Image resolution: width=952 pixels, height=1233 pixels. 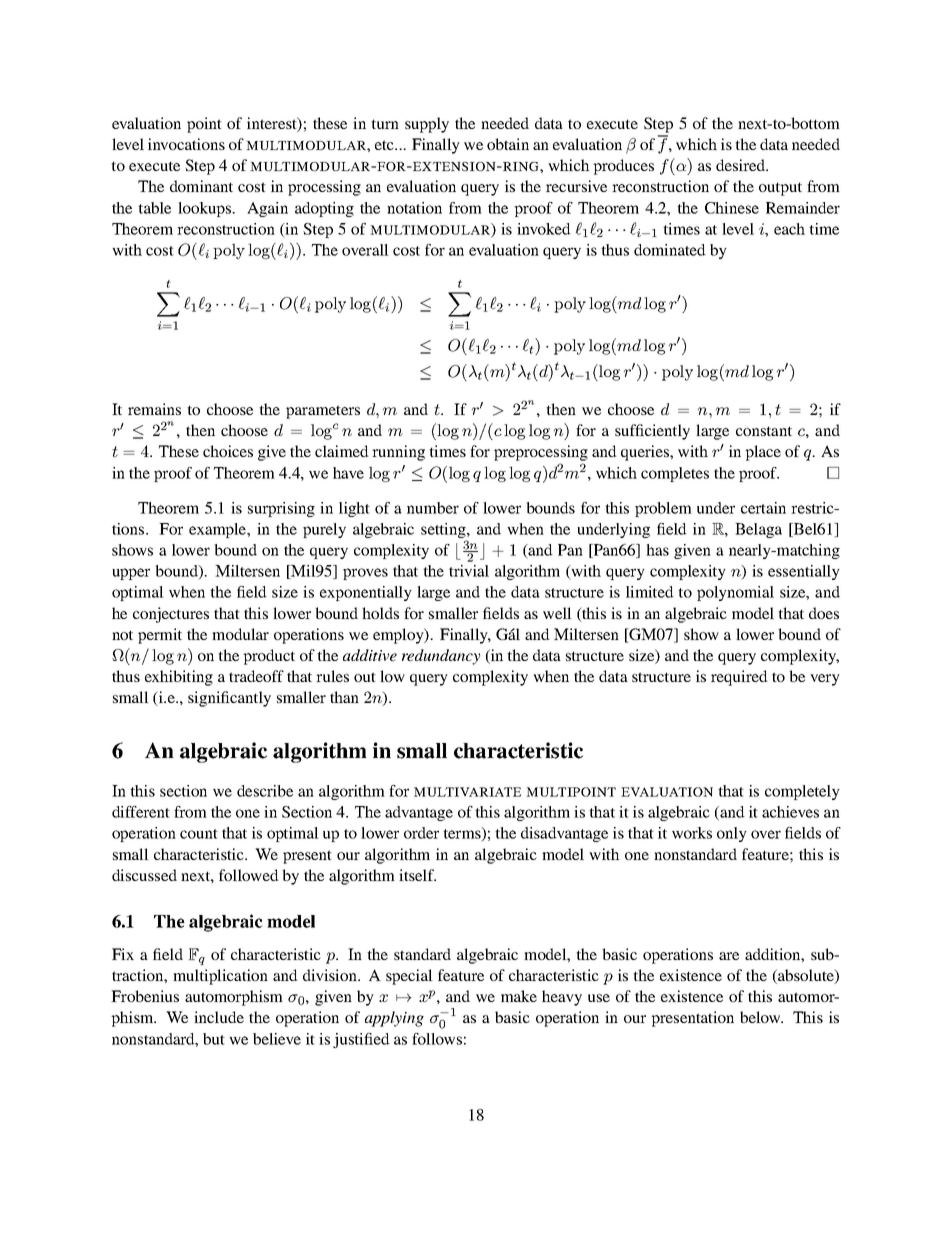 What do you see at coordinates (508, 144) in the page?
I see `obtain` at bounding box center [508, 144].
